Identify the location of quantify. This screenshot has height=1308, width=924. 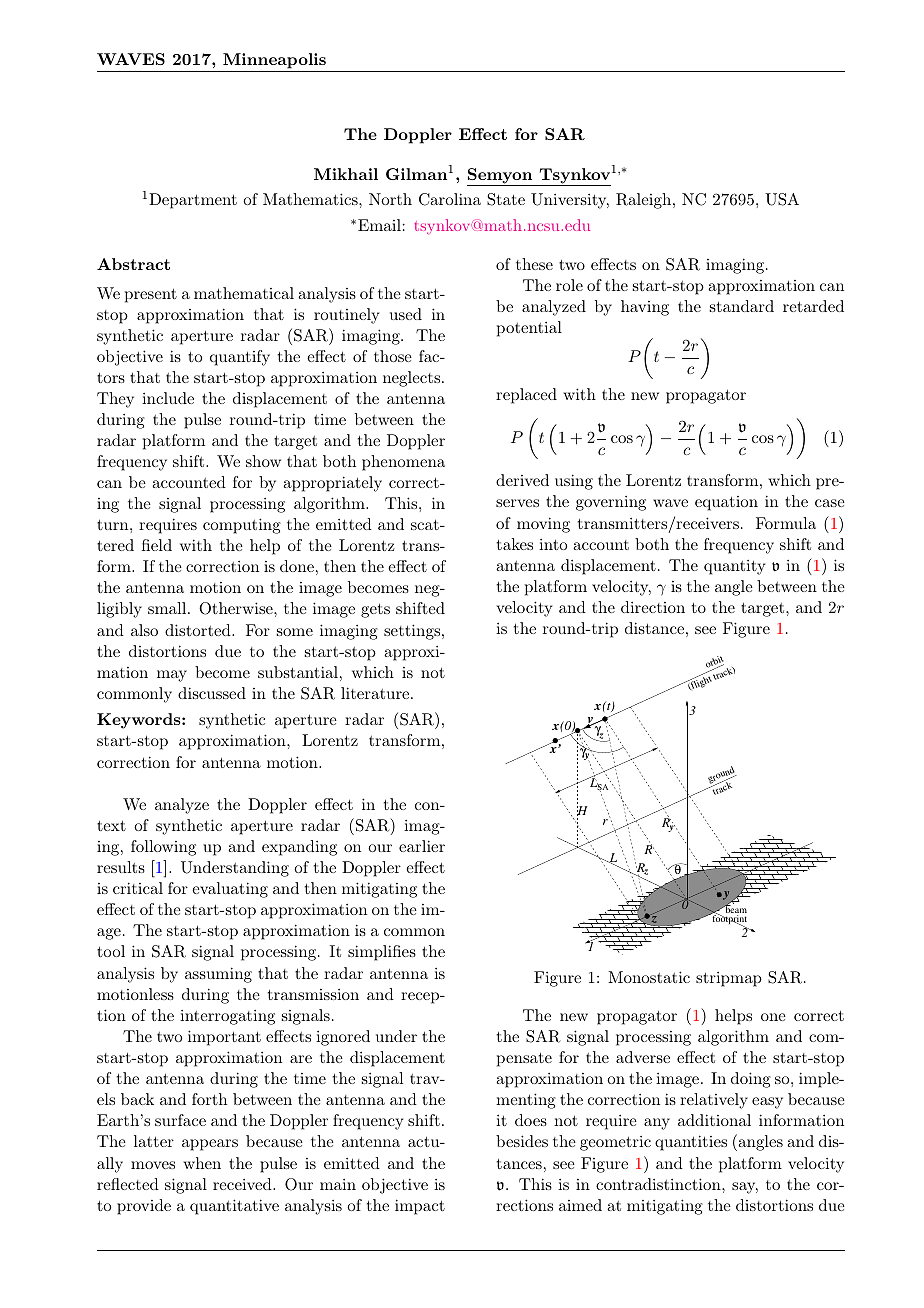
(240, 358).
